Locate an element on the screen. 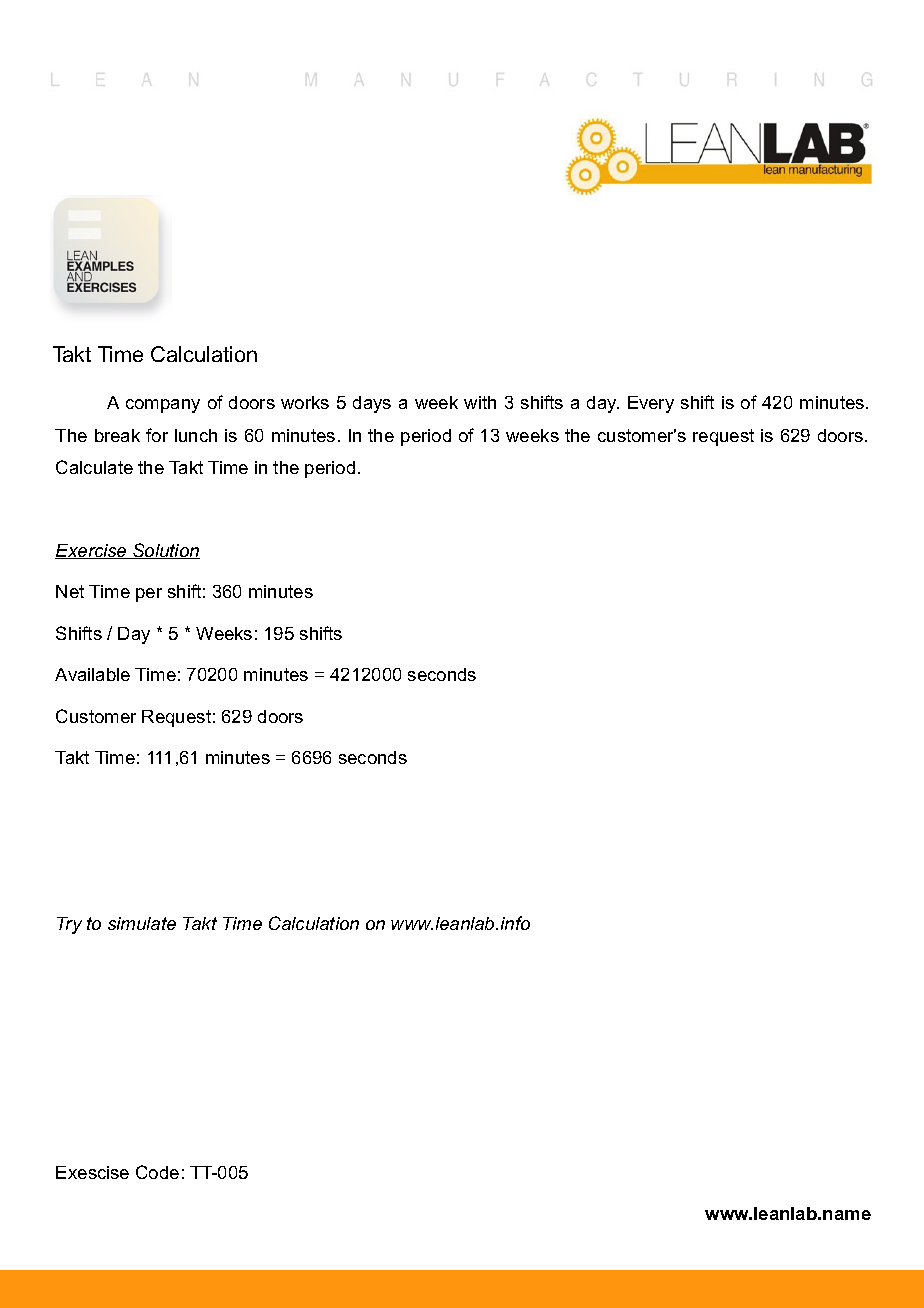 The width and height of the screenshot is (924, 1308). Every is located at coordinates (651, 404).
